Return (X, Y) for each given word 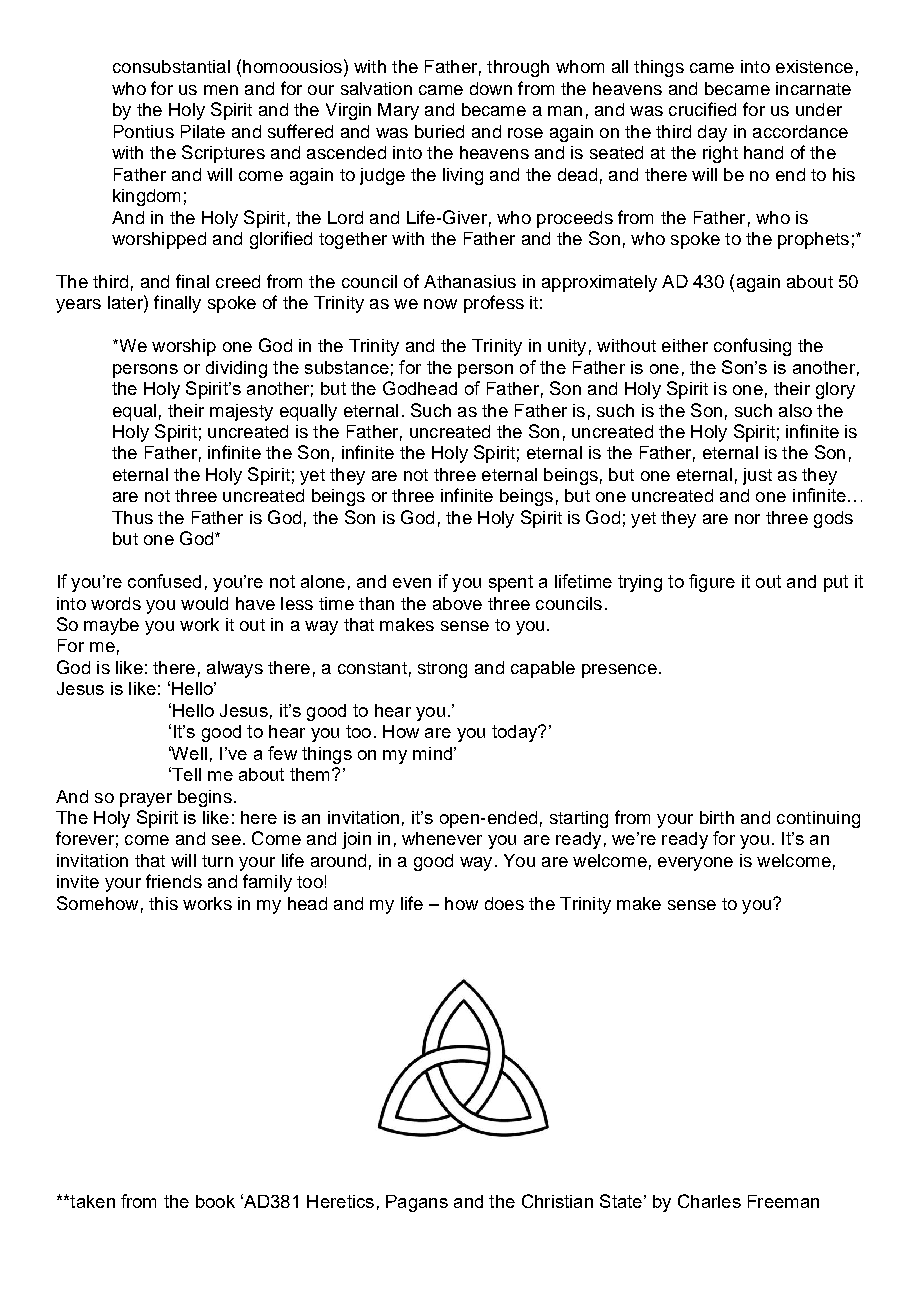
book (215, 1201)
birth (717, 817)
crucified (702, 109)
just (757, 476)
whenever (442, 838)
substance (347, 367)
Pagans (417, 1203)
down (491, 88)
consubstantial (171, 66)
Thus (132, 517)
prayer (146, 800)
